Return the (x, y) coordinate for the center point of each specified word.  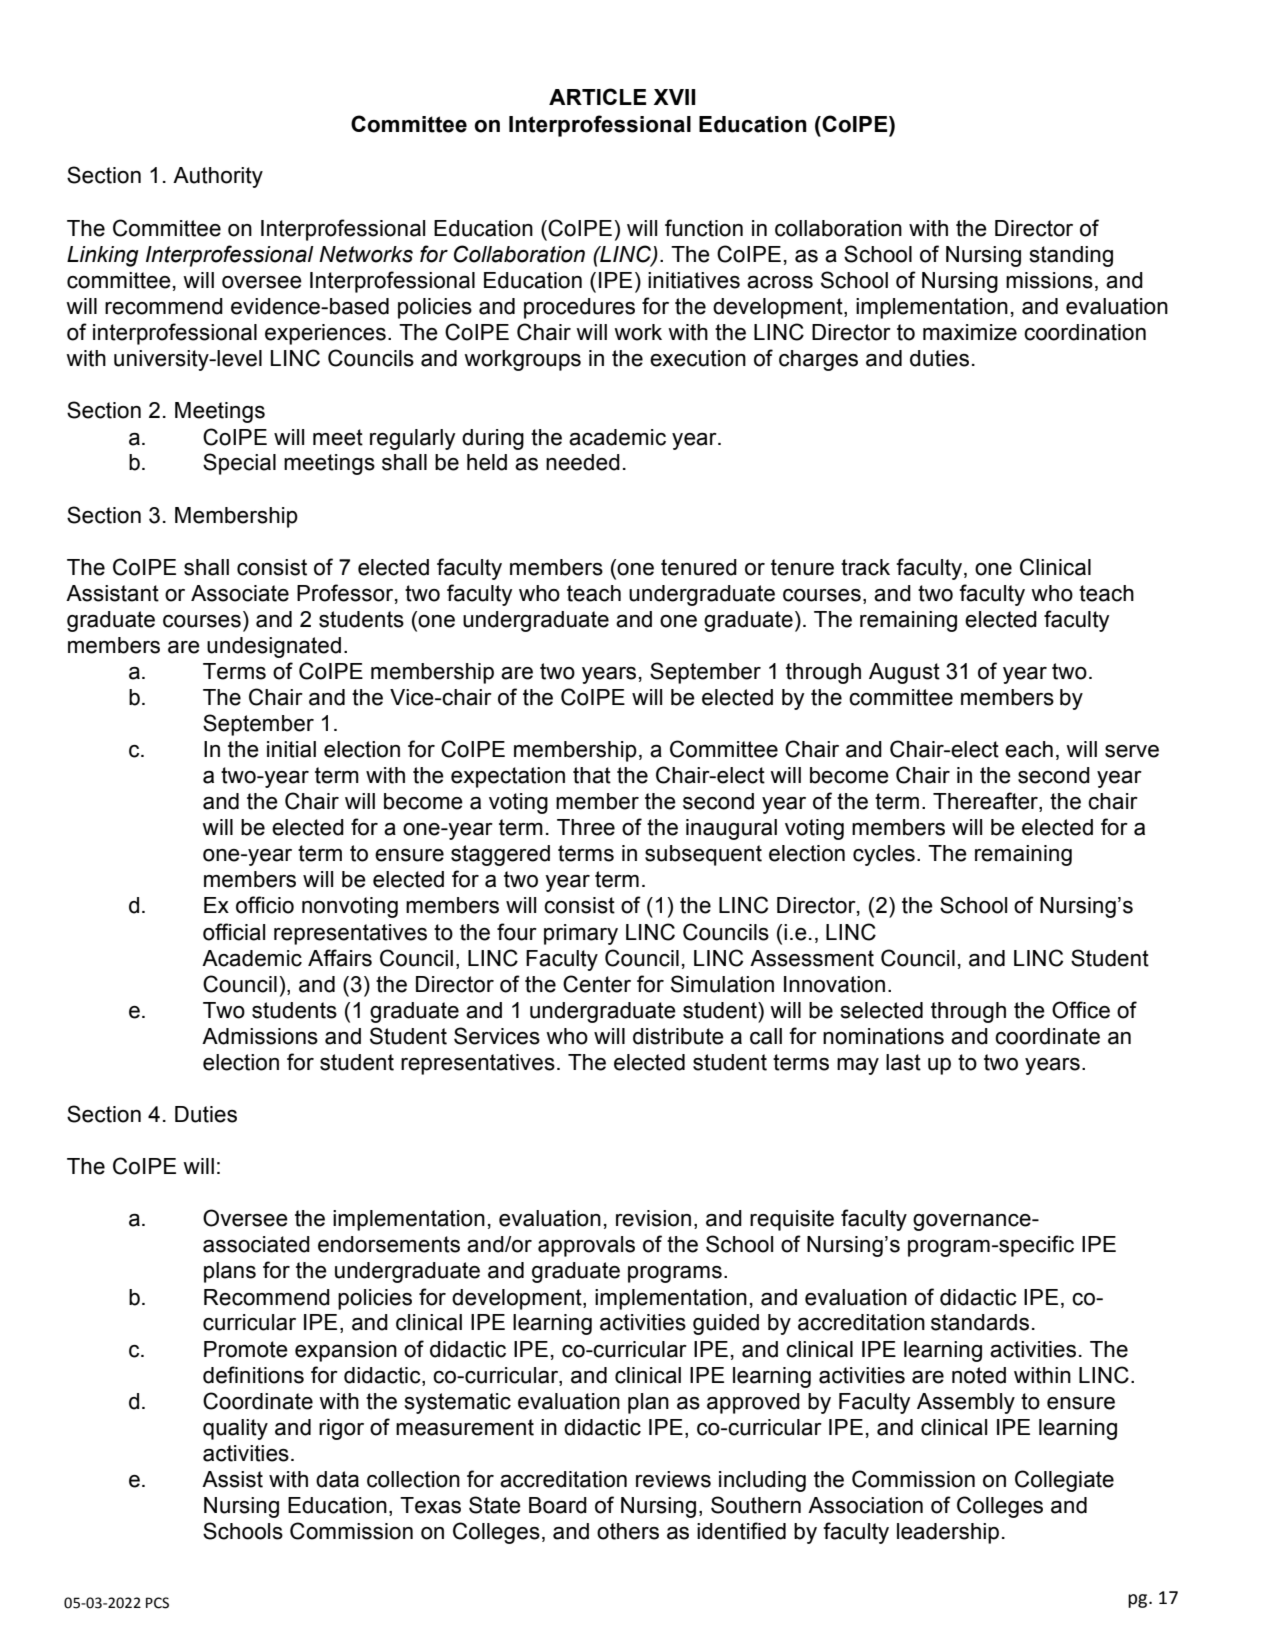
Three (586, 827)
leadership (948, 1533)
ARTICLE (598, 96)
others (628, 1531)
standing (1071, 256)
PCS (157, 1603)
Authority (218, 177)
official (234, 932)
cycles (884, 855)
